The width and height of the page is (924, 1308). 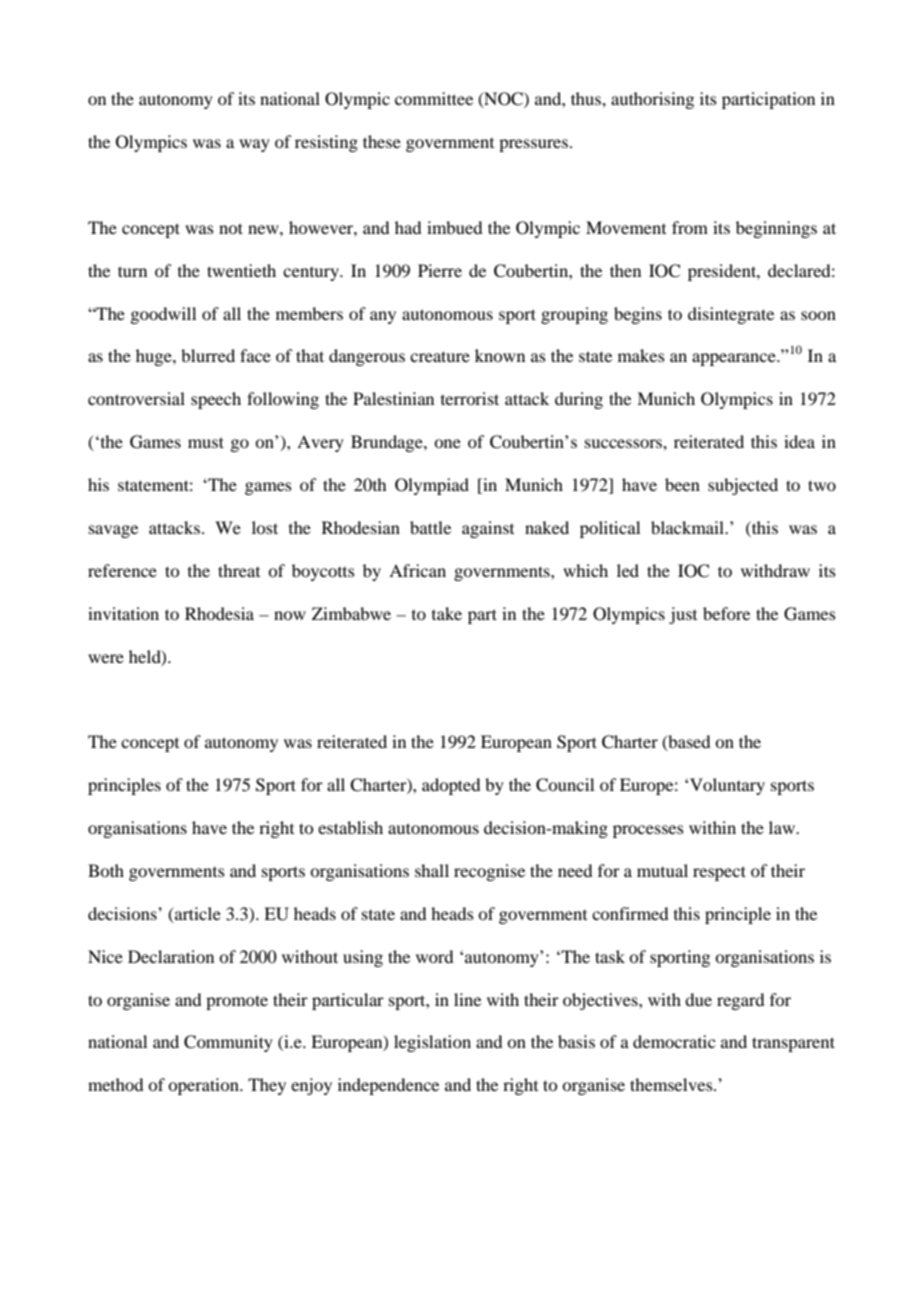 What do you see at coordinates (206, 442) in the page?
I see `must` at bounding box center [206, 442].
